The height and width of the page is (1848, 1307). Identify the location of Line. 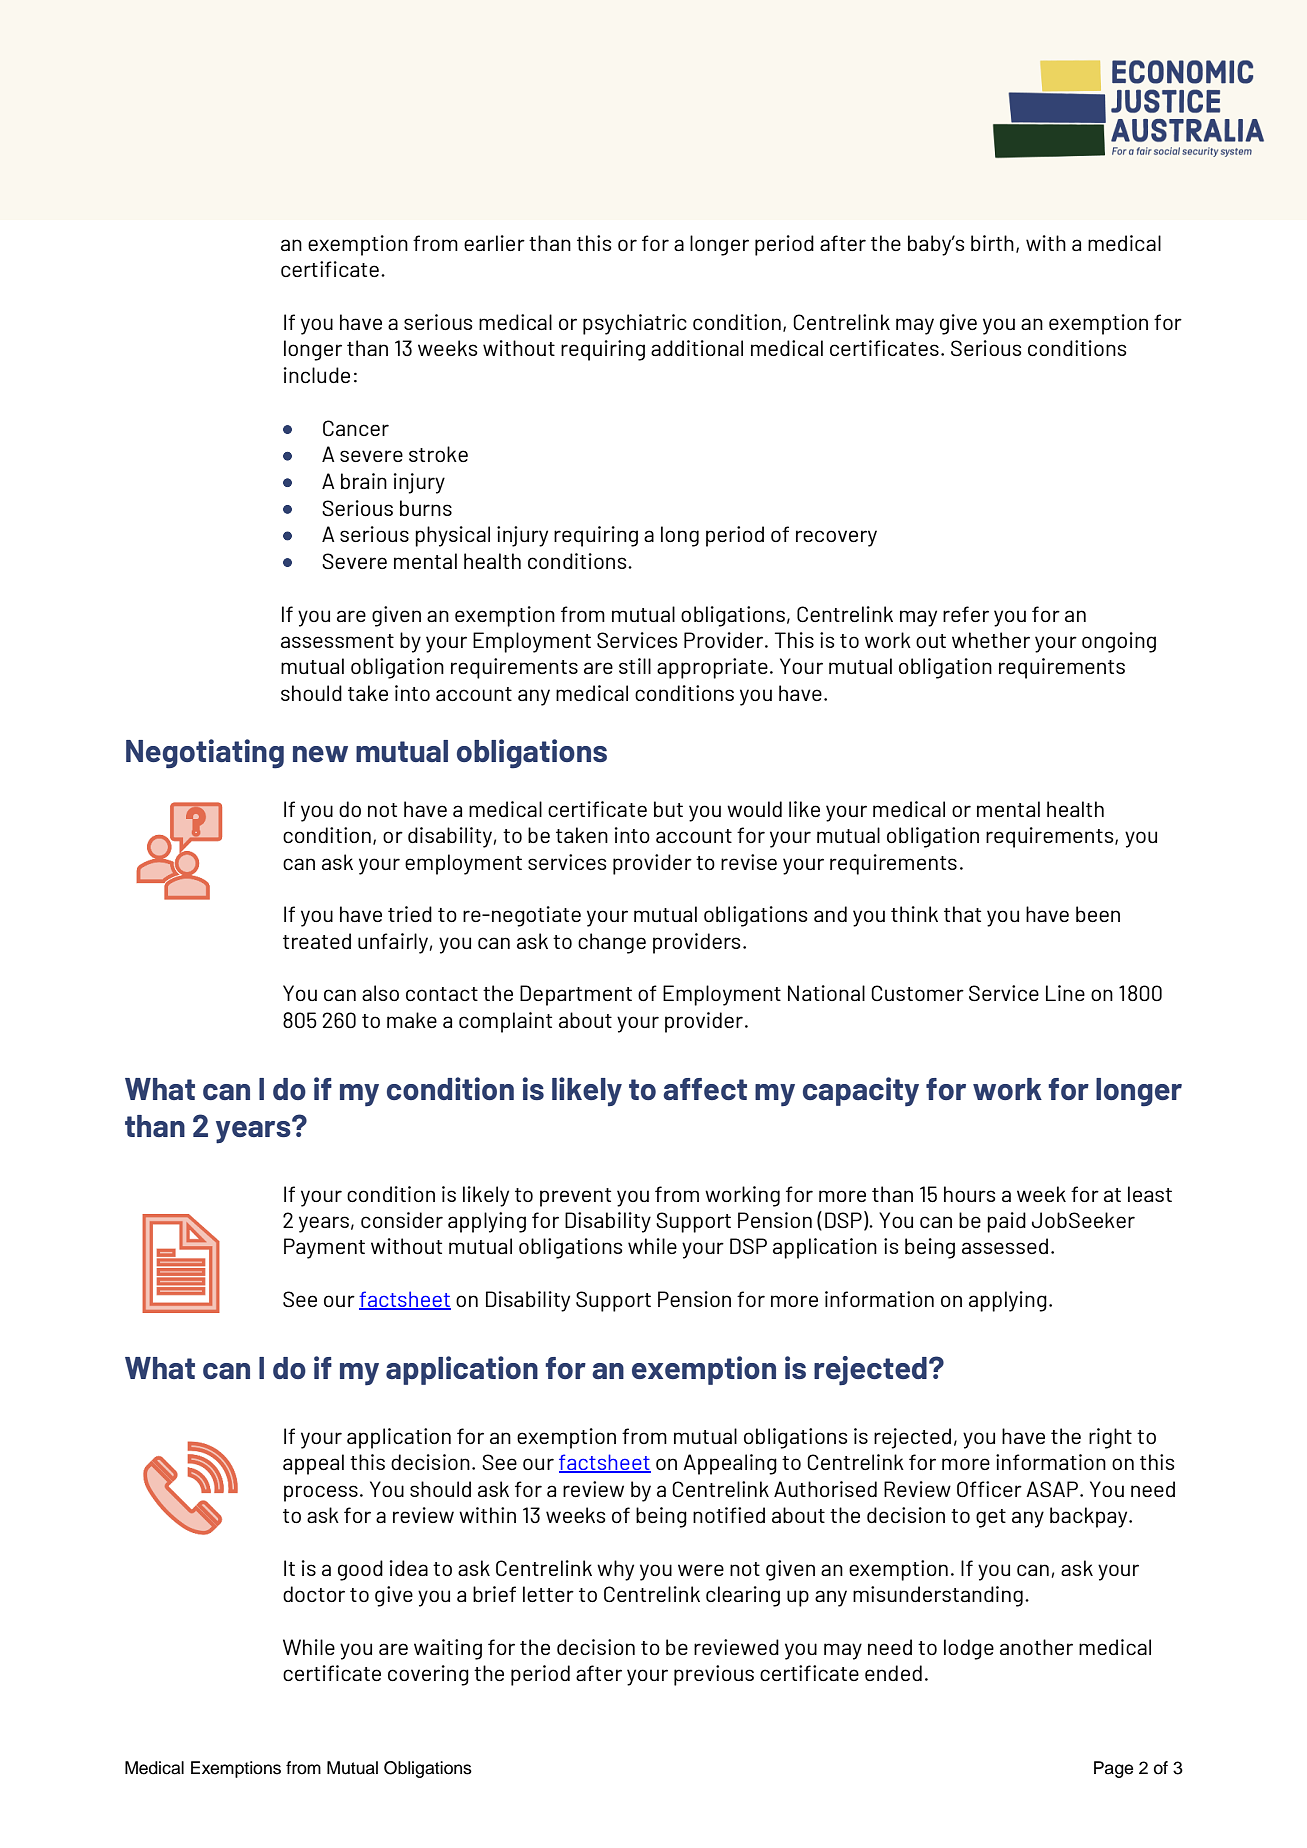
(1065, 993).
